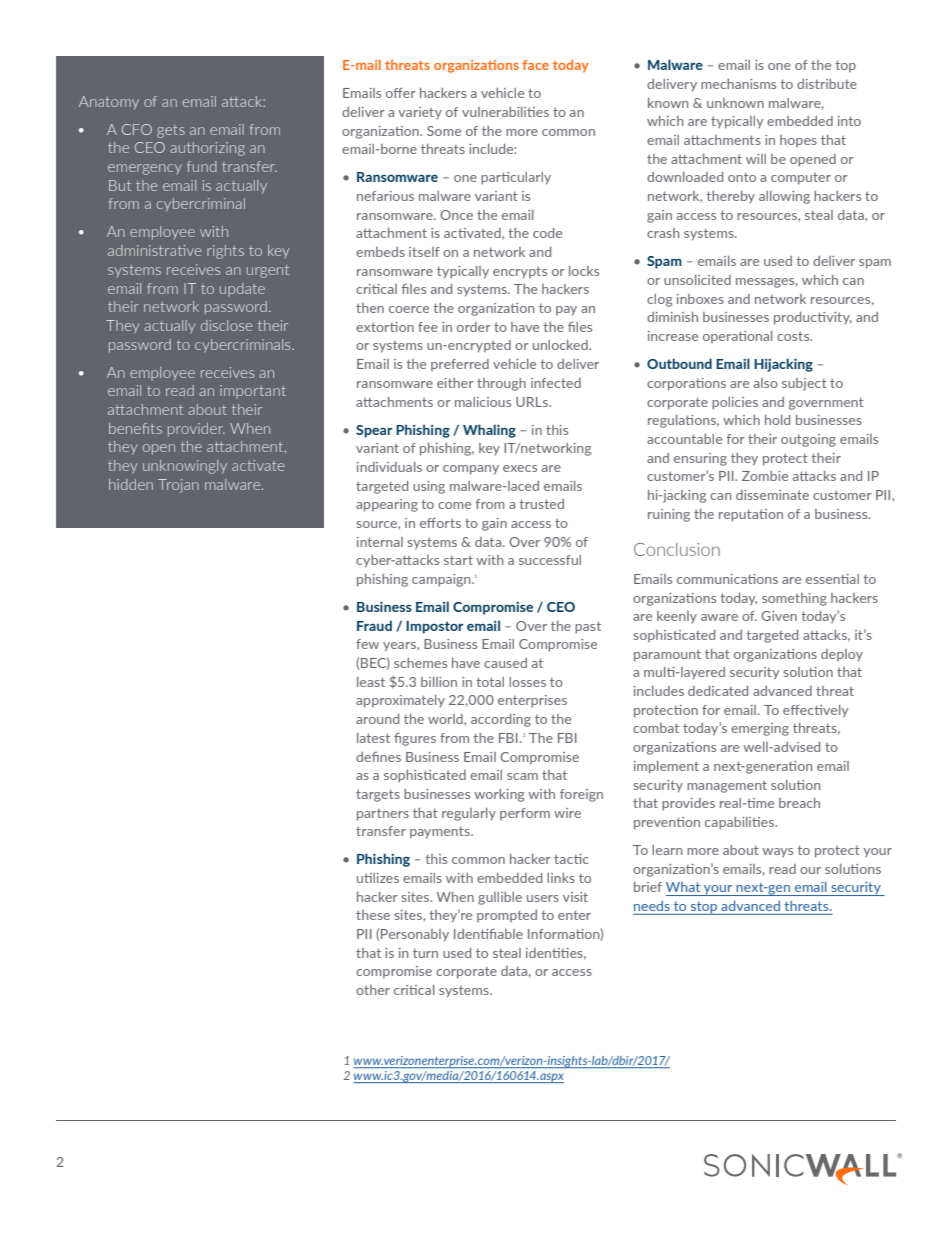  Describe the element at coordinates (751, 515) in the image. I see `reputation` at that location.
